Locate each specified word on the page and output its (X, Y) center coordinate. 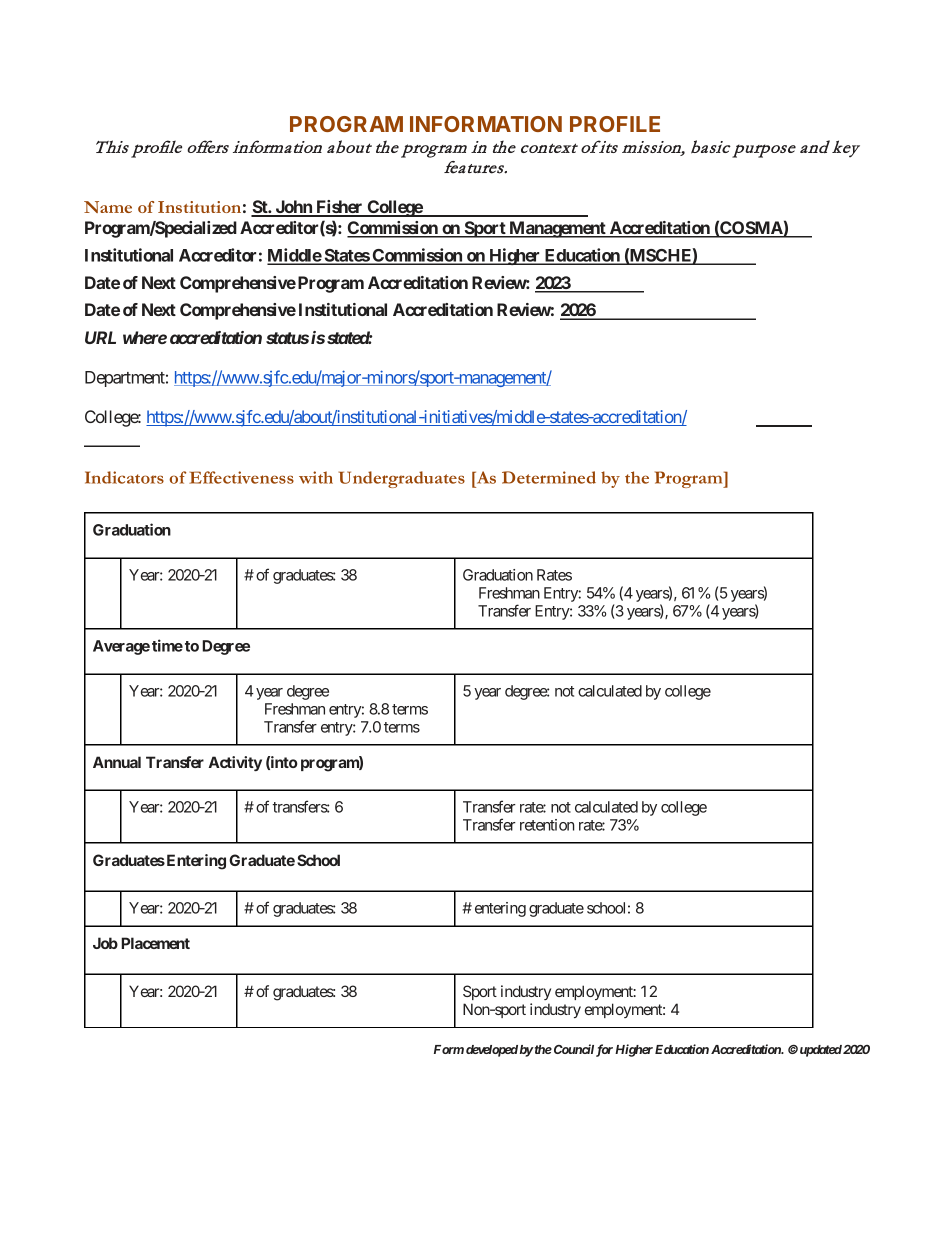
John (293, 208)
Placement (155, 943)
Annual (117, 762)
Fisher (339, 208)
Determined (549, 477)
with (316, 477)
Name (108, 207)
